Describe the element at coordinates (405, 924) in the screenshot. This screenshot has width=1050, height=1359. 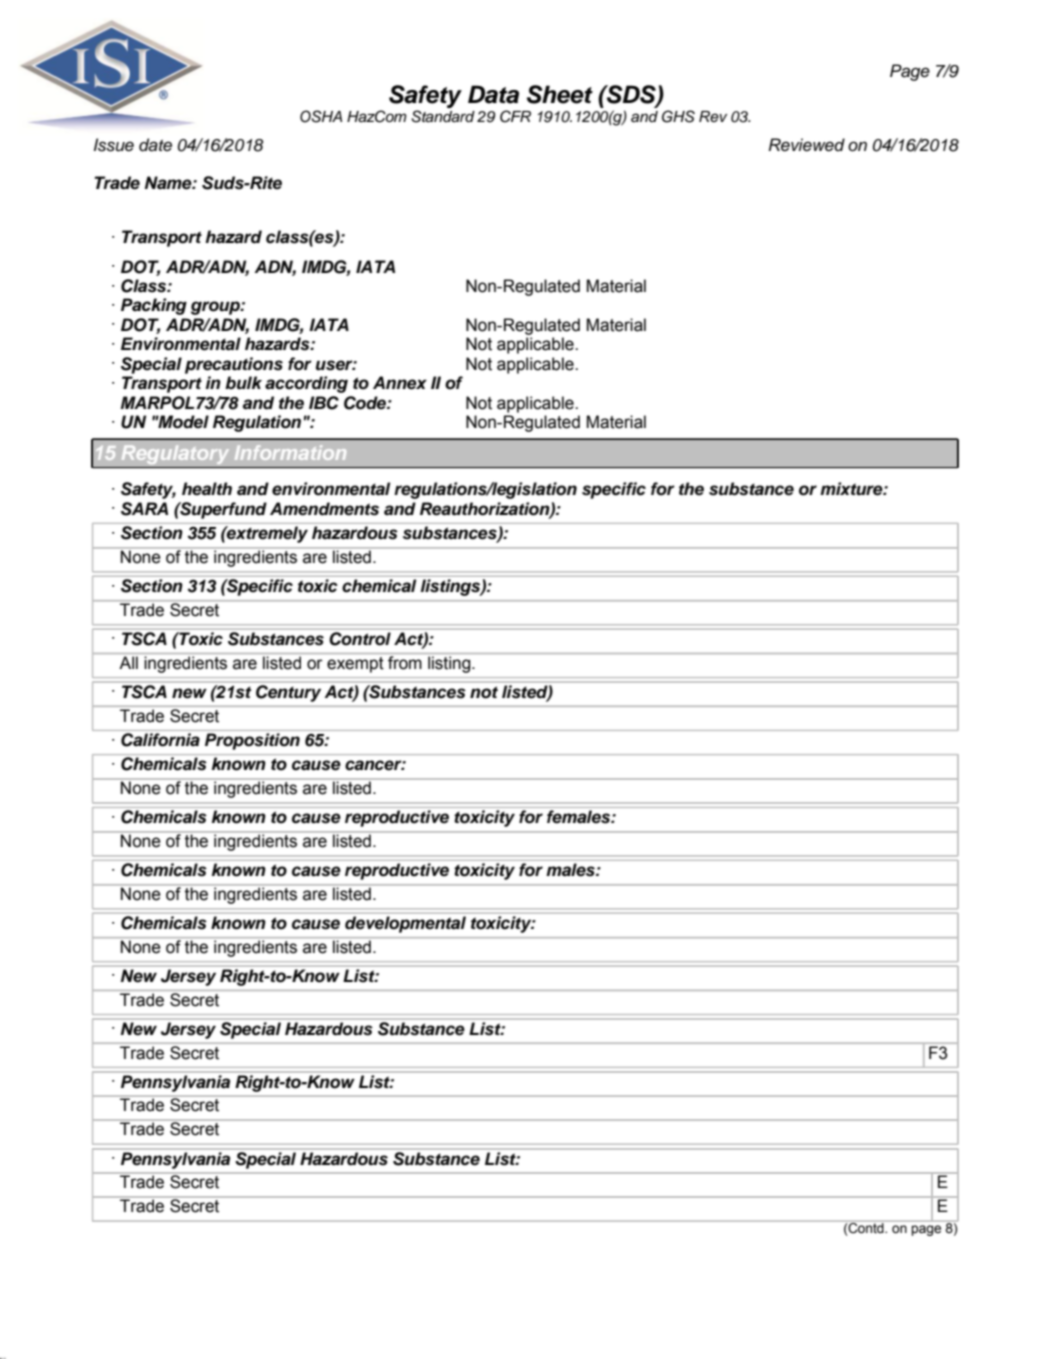
I see `developmental` at that location.
